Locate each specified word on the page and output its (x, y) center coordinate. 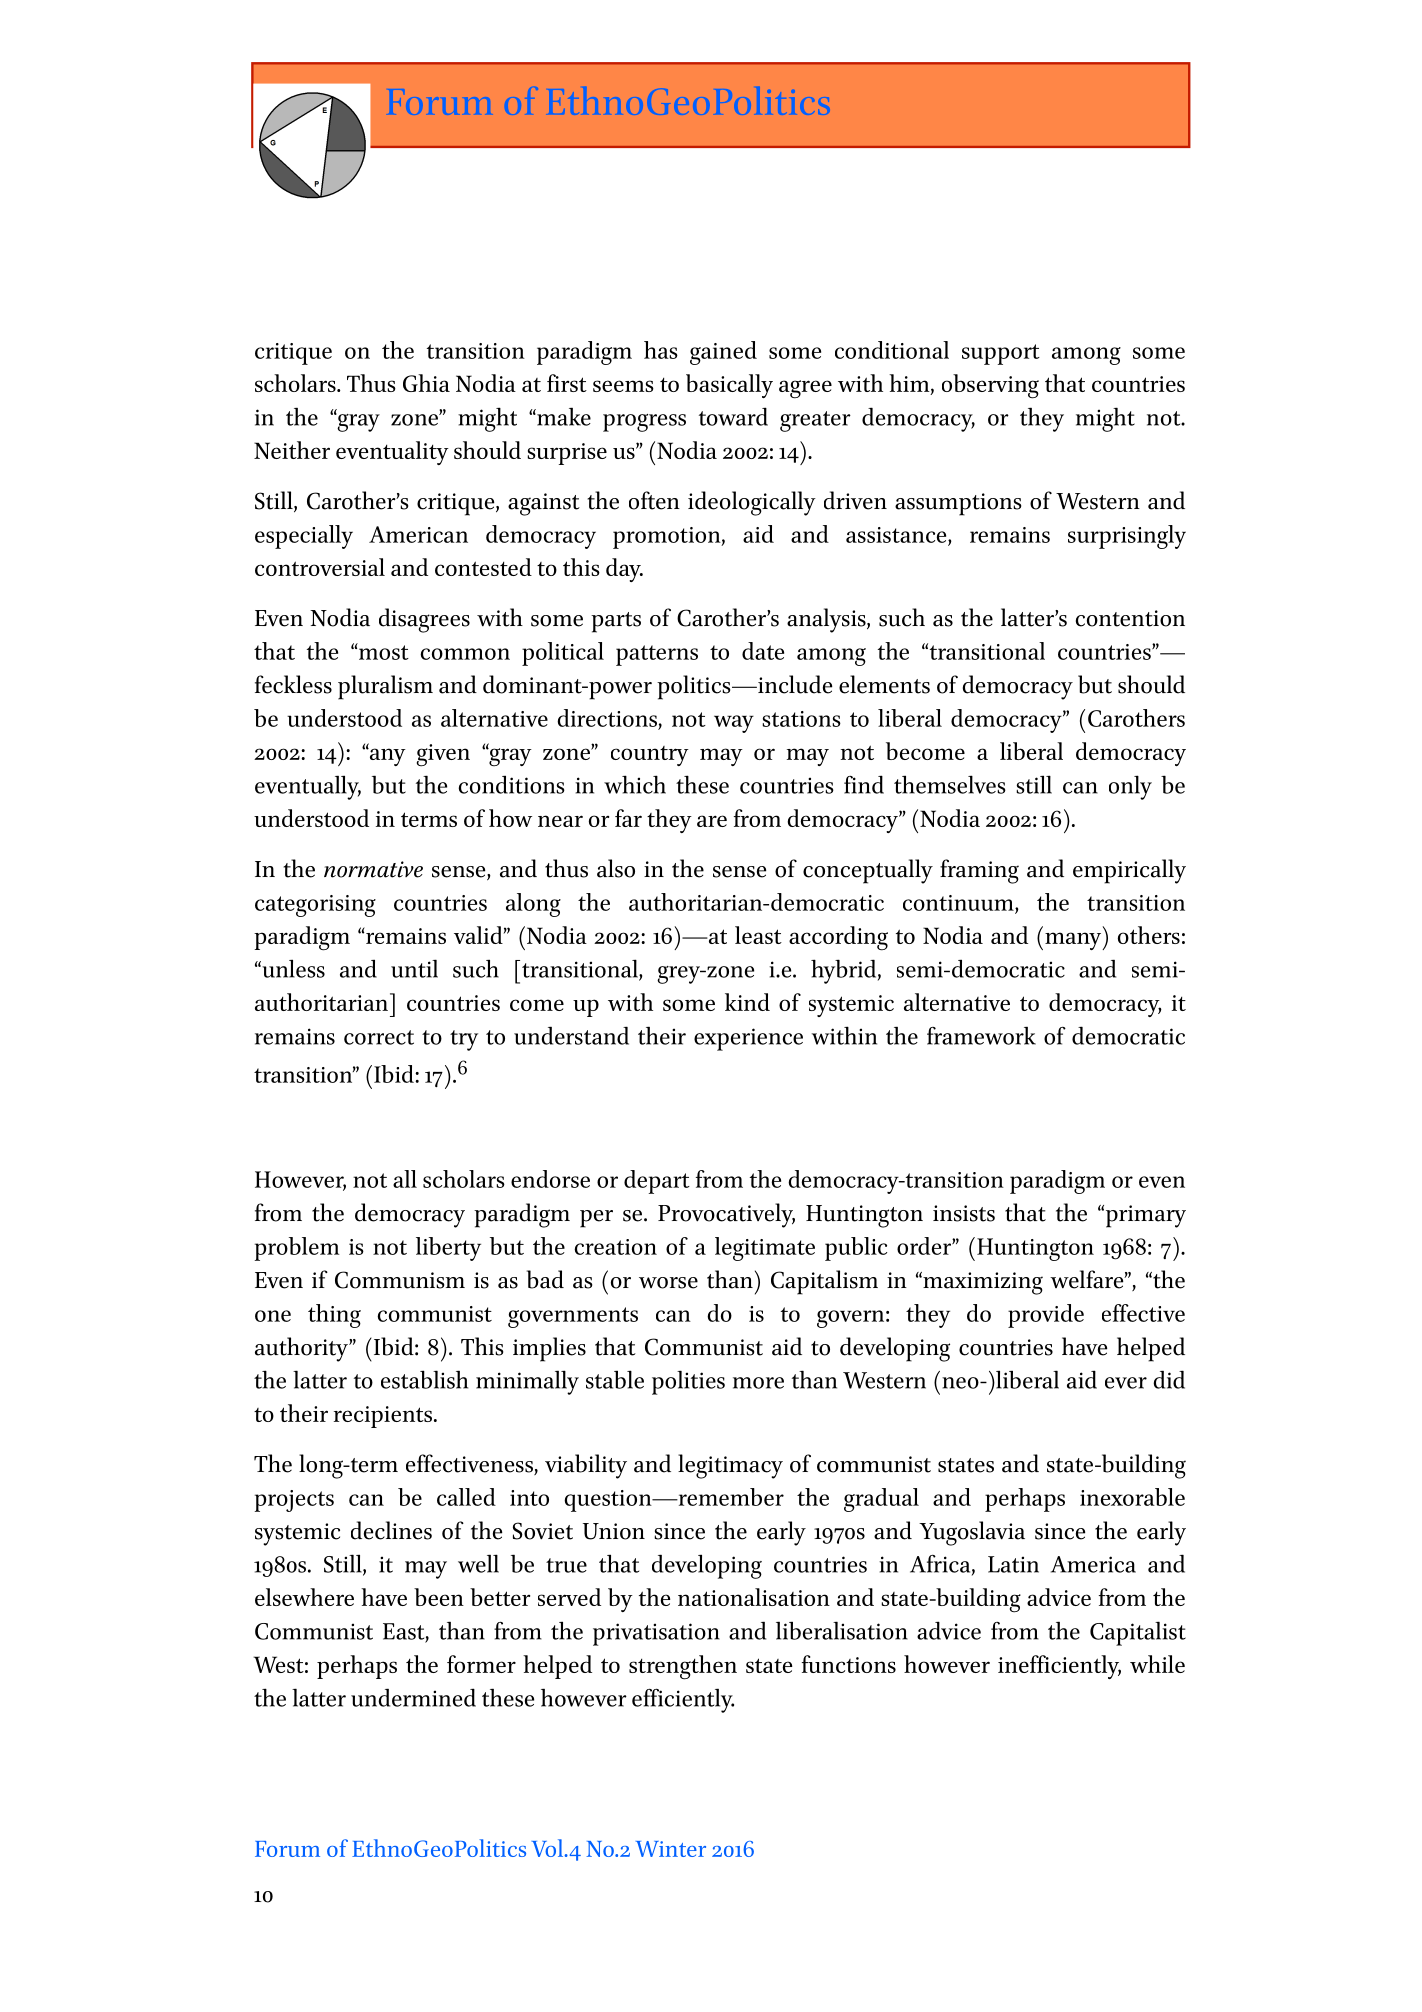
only (1130, 787)
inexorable (1132, 1497)
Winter (671, 1849)
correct (379, 1037)
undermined (413, 1697)
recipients (384, 1417)
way (734, 724)
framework (981, 1035)
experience (748, 1039)
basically (729, 386)
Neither (292, 450)
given (443, 755)
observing (990, 386)
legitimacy (730, 1466)
